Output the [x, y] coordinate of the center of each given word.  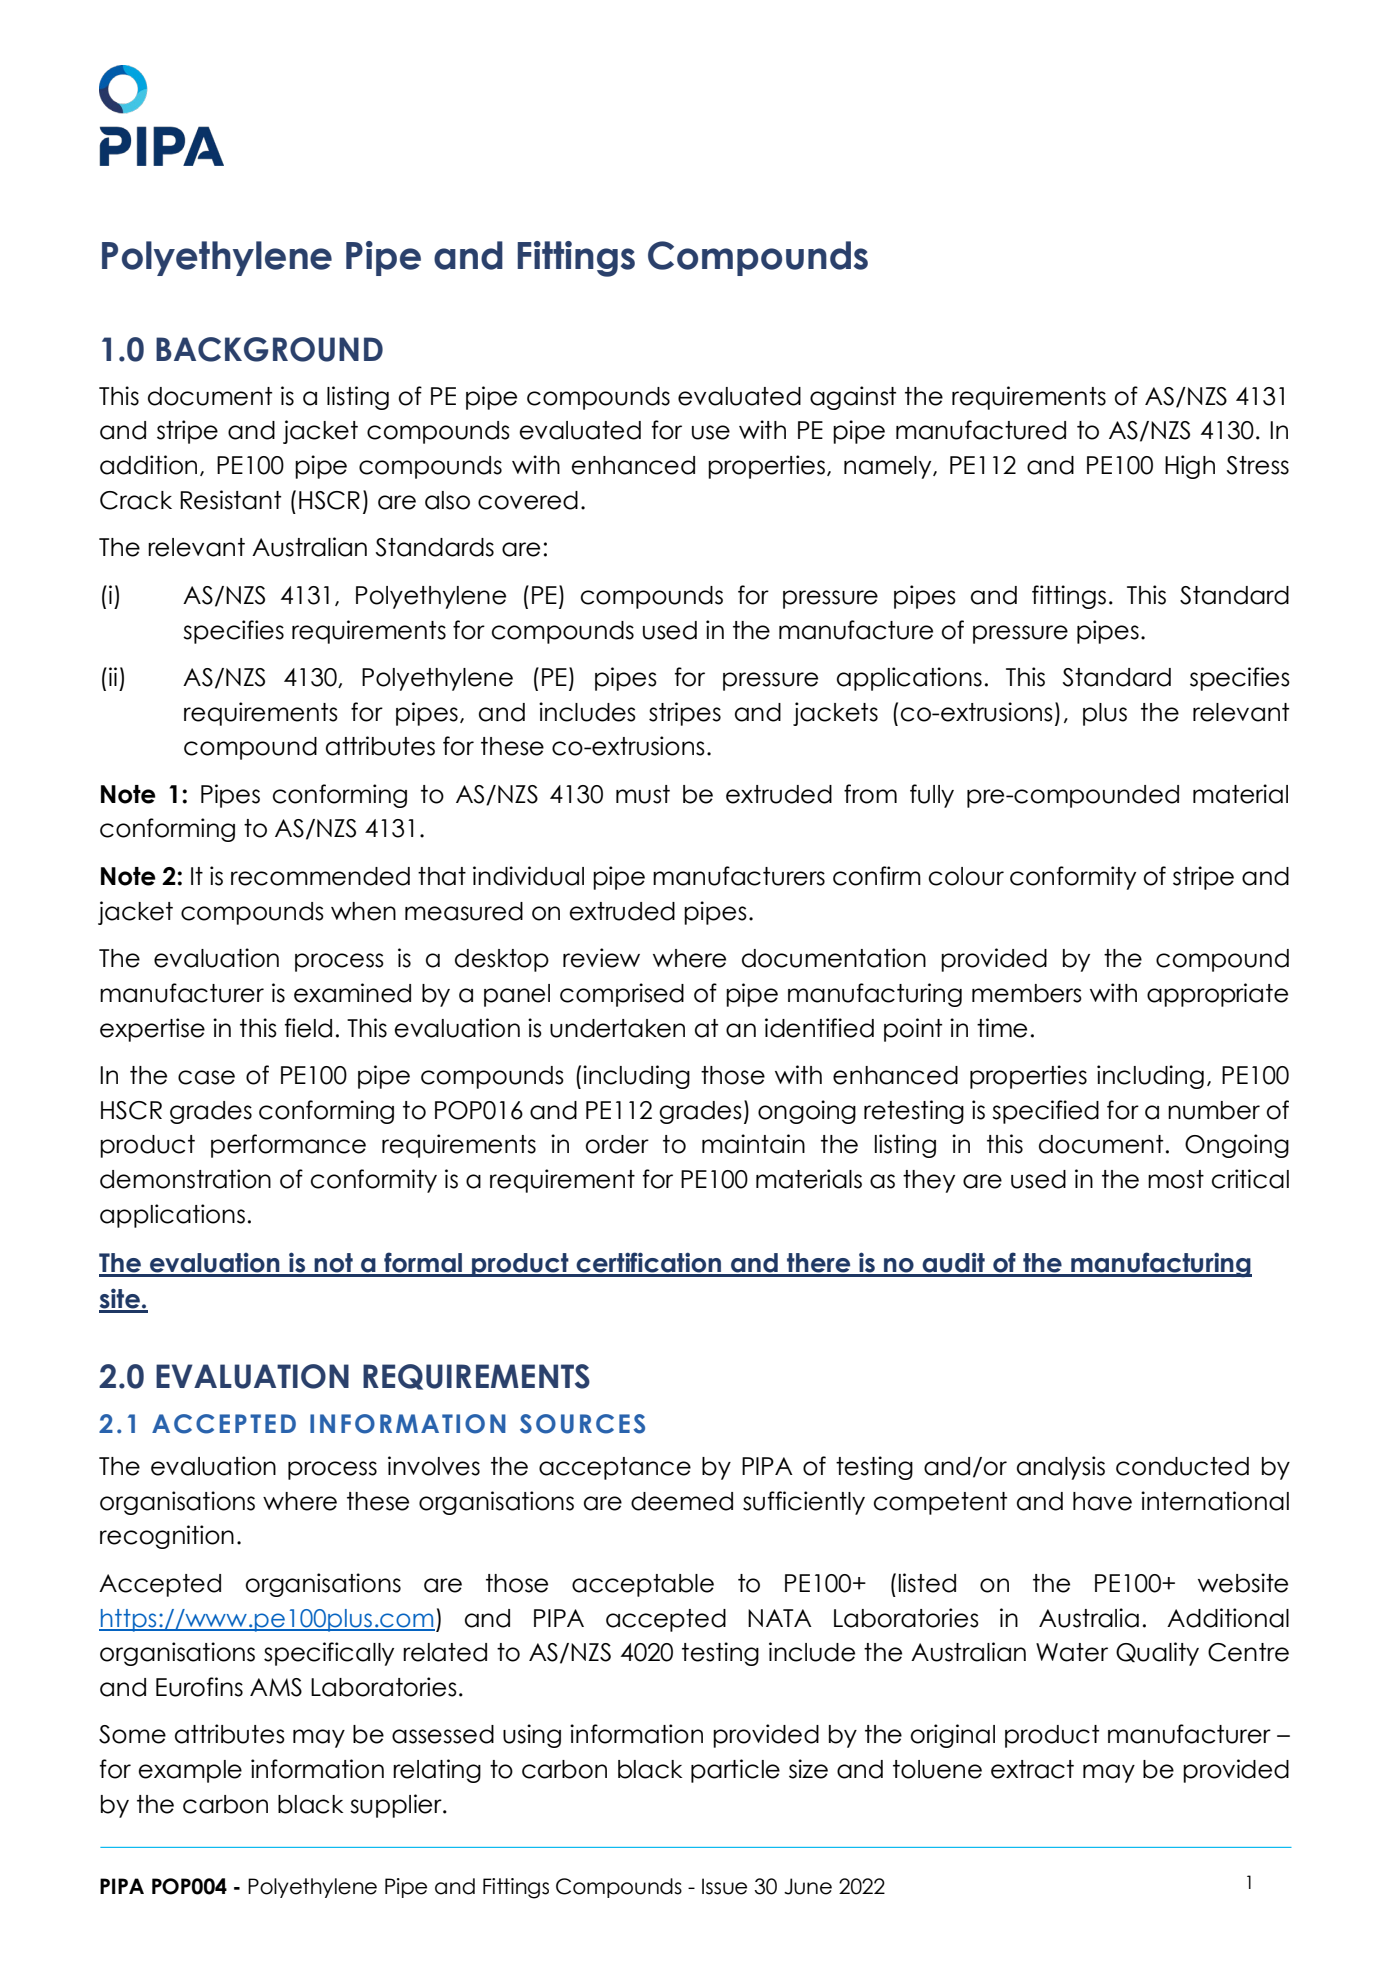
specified [1045, 1112]
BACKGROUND [269, 349]
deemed [682, 1501]
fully [932, 796]
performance [288, 1146]
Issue [724, 1886]
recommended [320, 876]
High [1190, 467]
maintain [753, 1144]
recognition [167, 1537]
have [1102, 1501]
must [643, 794]
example [190, 1771]
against [853, 398]
